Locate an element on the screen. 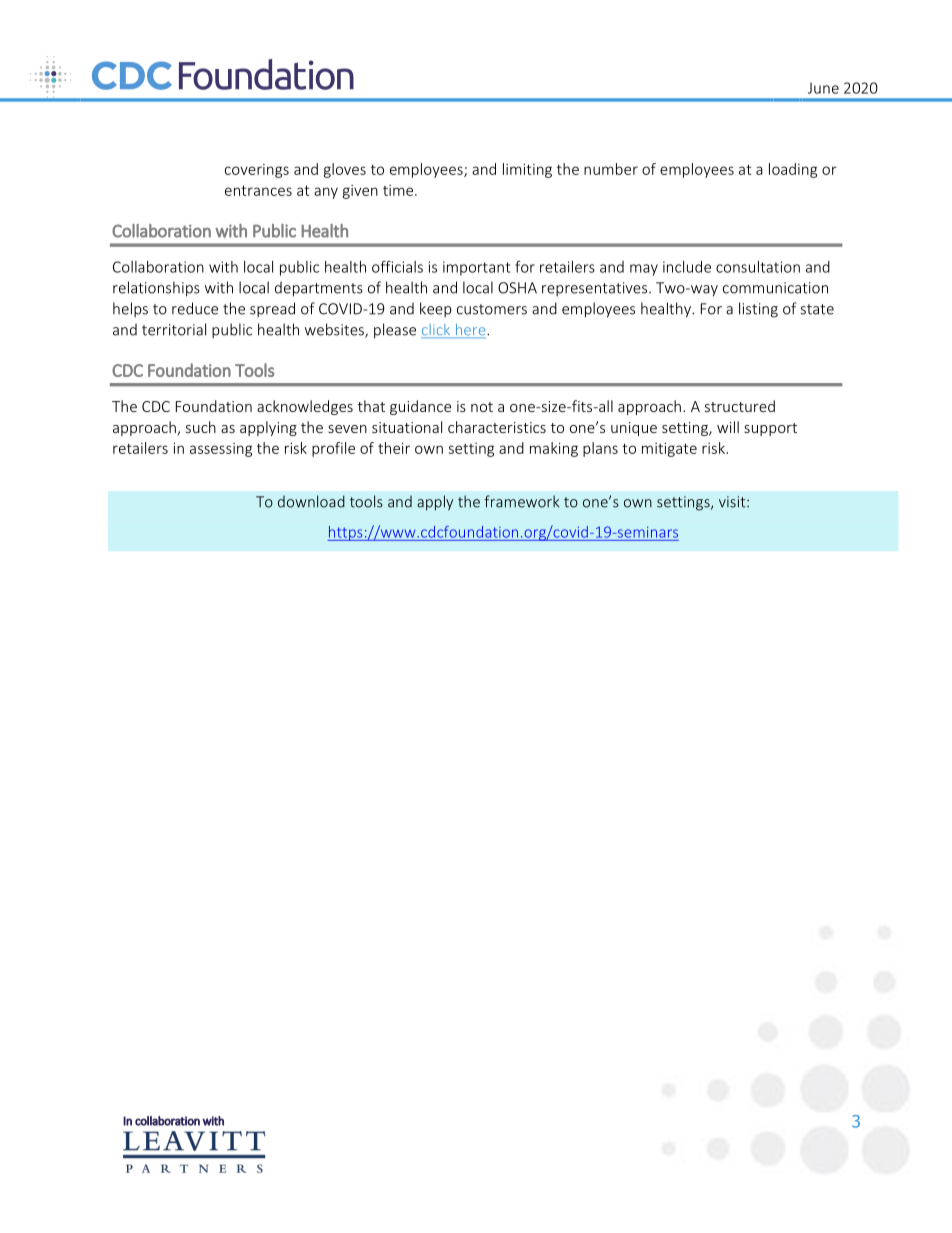  limiting is located at coordinates (527, 170).
